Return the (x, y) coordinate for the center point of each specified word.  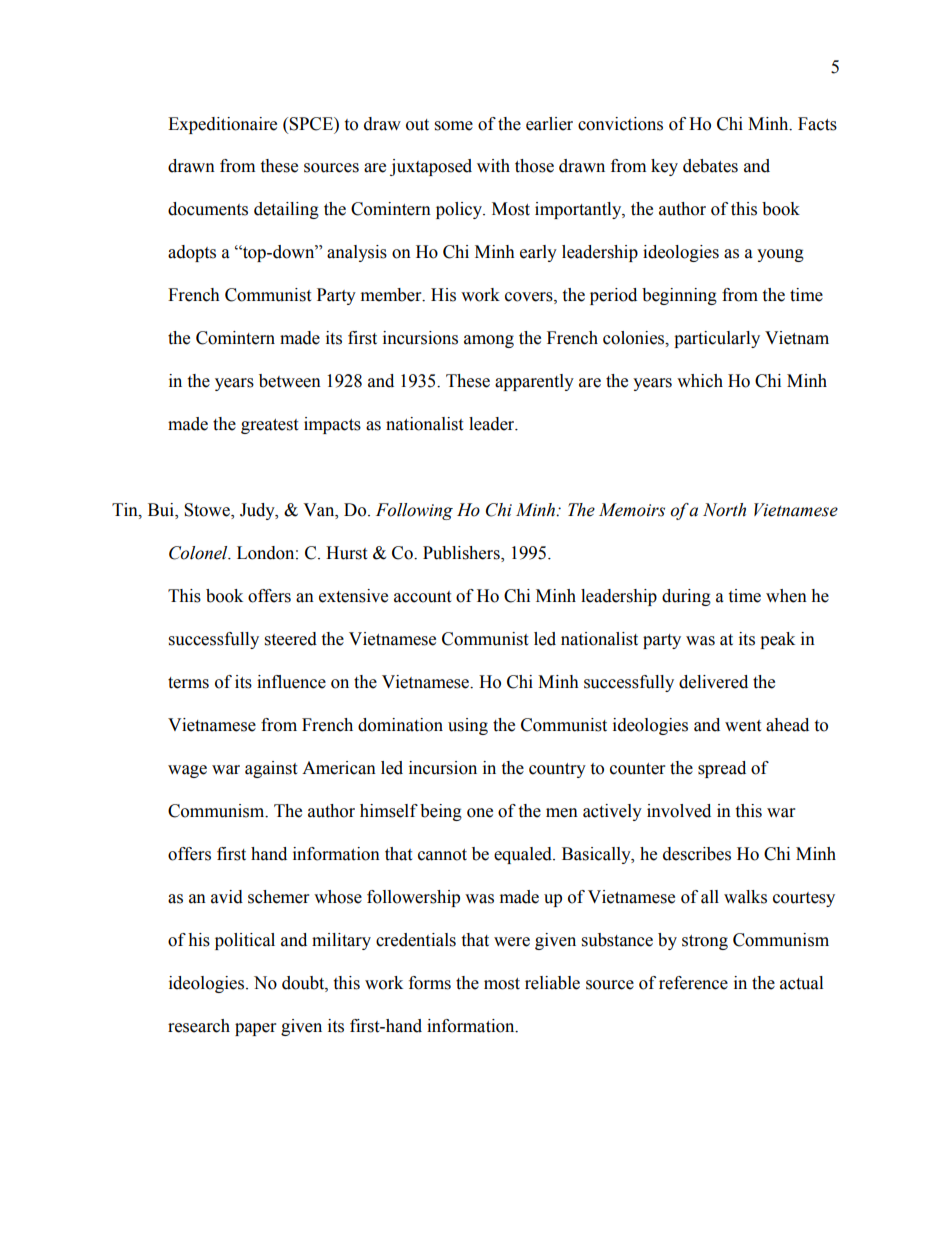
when (786, 596)
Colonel (199, 553)
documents (208, 209)
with (493, 166)
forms (430, 983)
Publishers (462, 554)
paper (255, 1029)
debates (710, 166)
